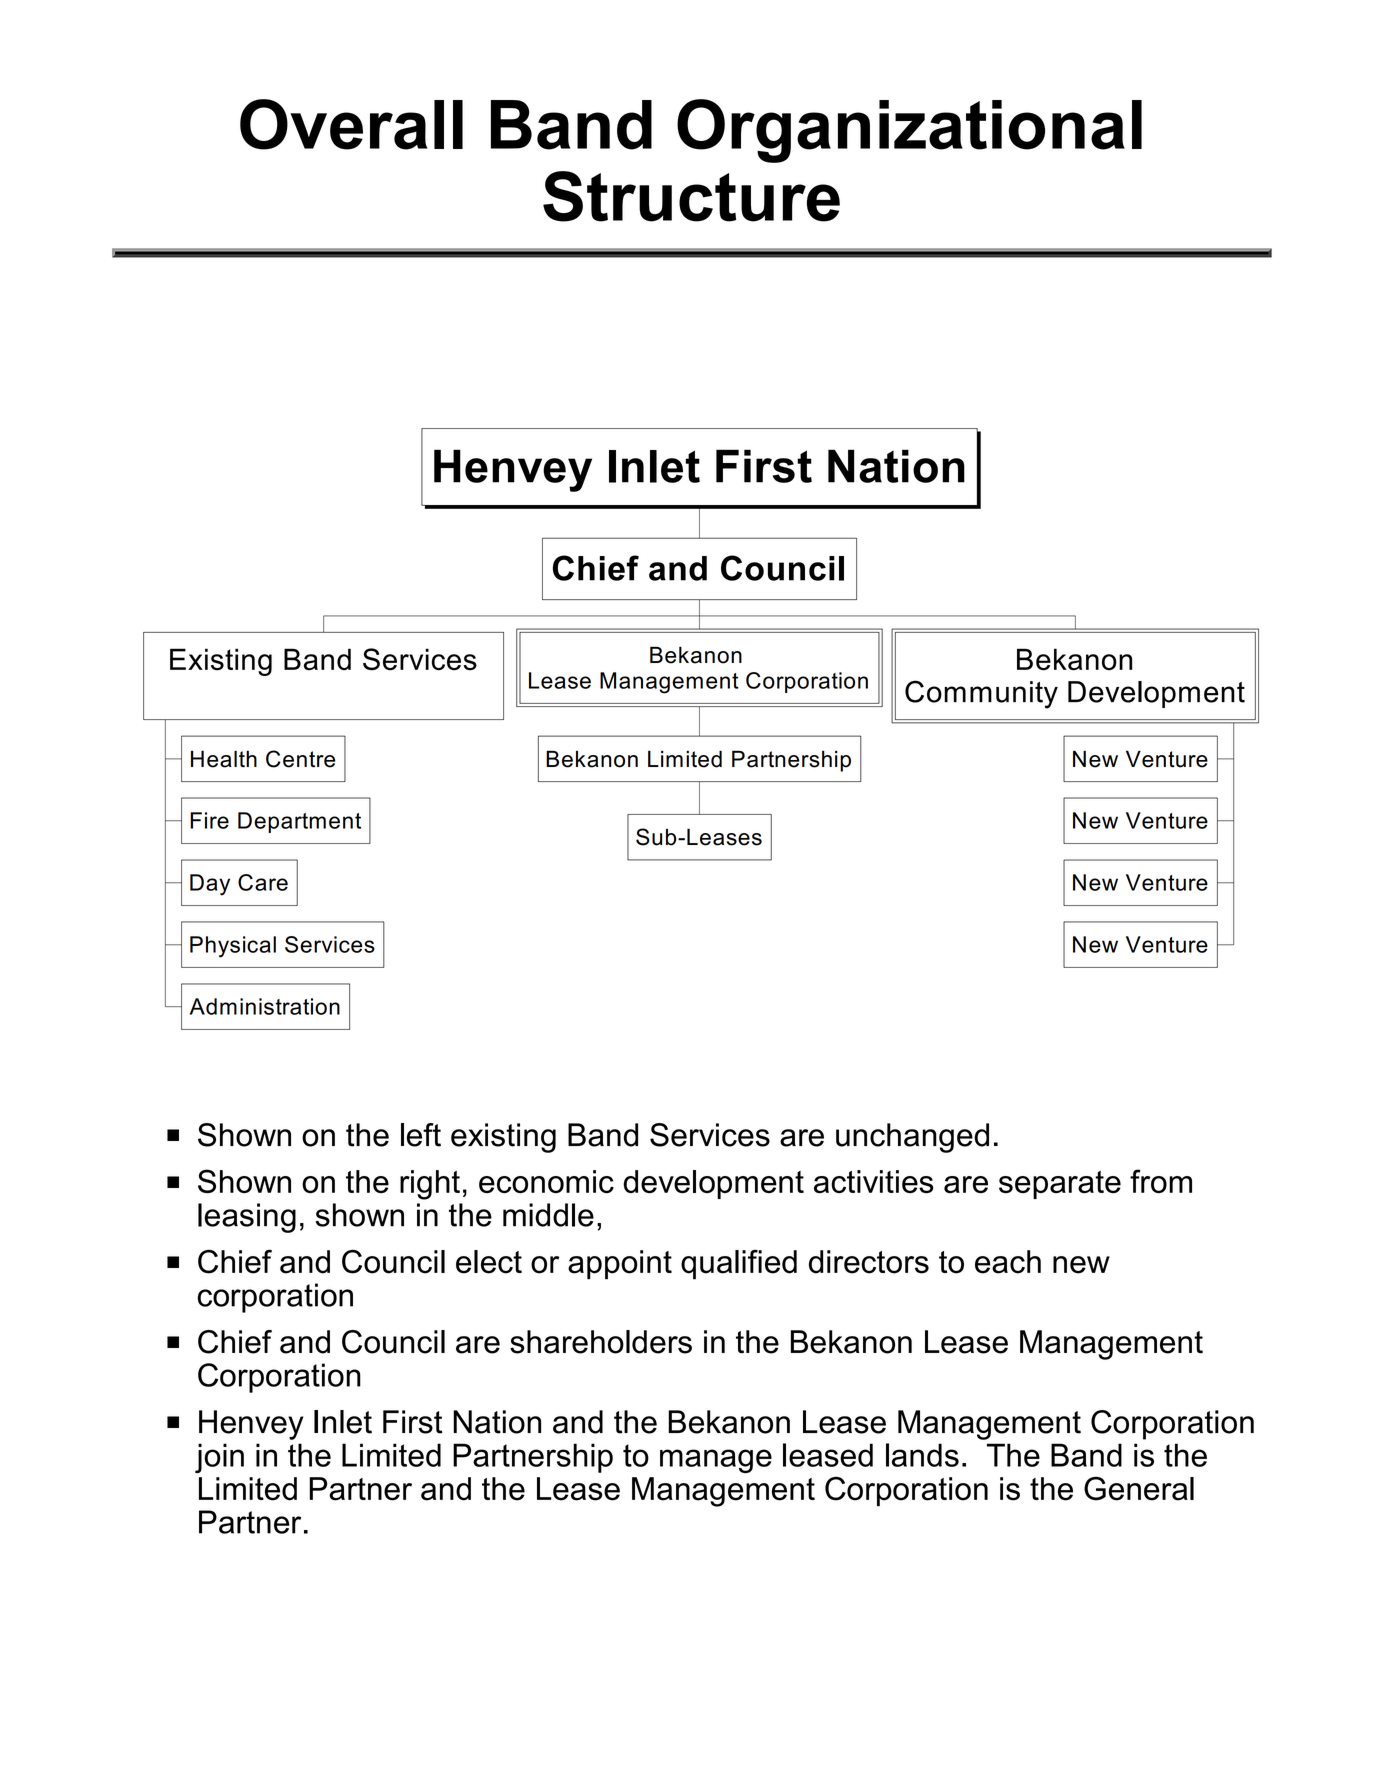 The width and height of the page is (1385, 1792). Describe the element at coordinates (691, 196) in the page. I see `Structure` at that location.
